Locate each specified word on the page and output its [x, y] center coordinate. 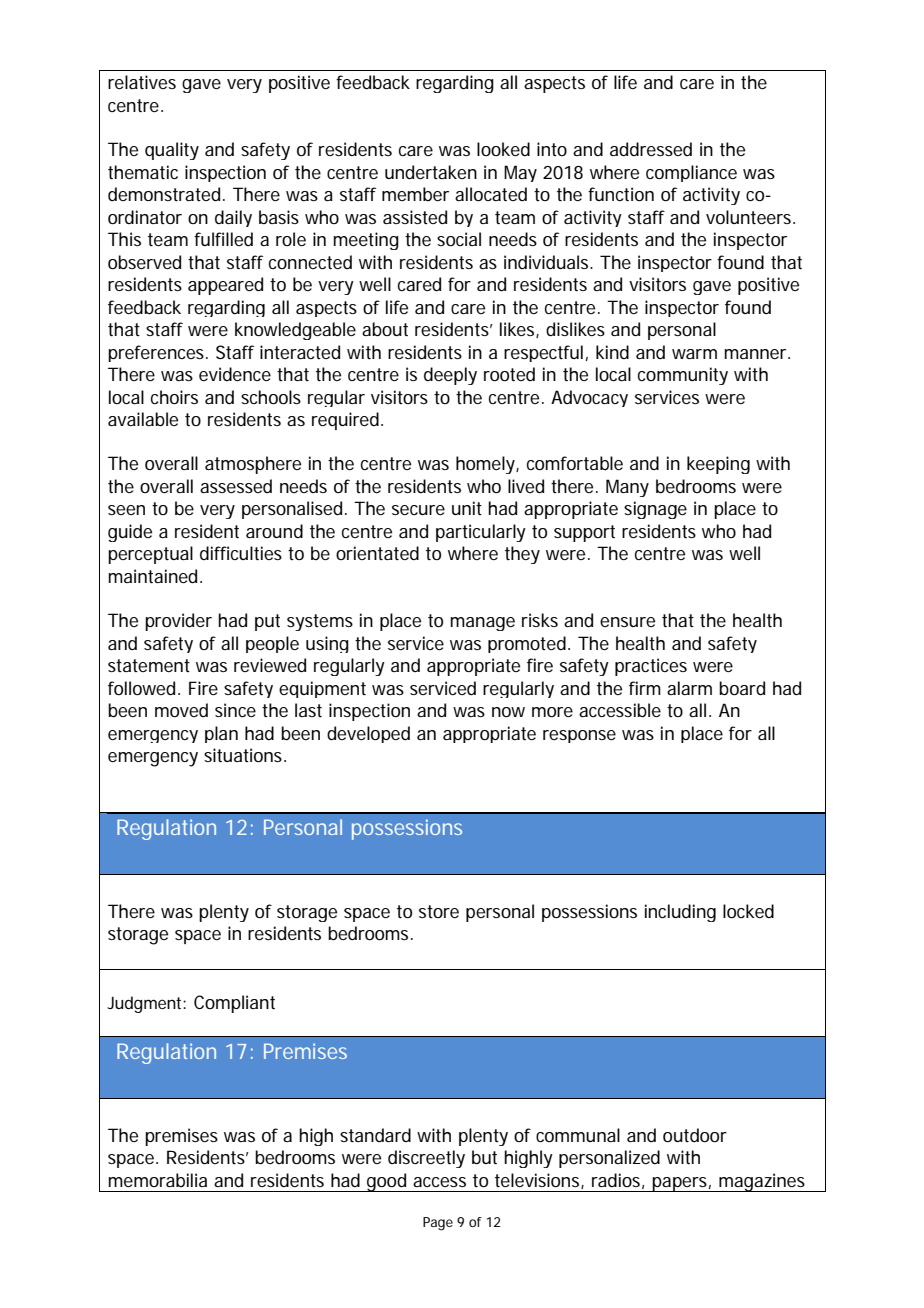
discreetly [426, 1159]
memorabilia [158, 1180]
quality [172, 151]
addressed [651, 149]
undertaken [431, 172]
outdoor [695, 1135]
